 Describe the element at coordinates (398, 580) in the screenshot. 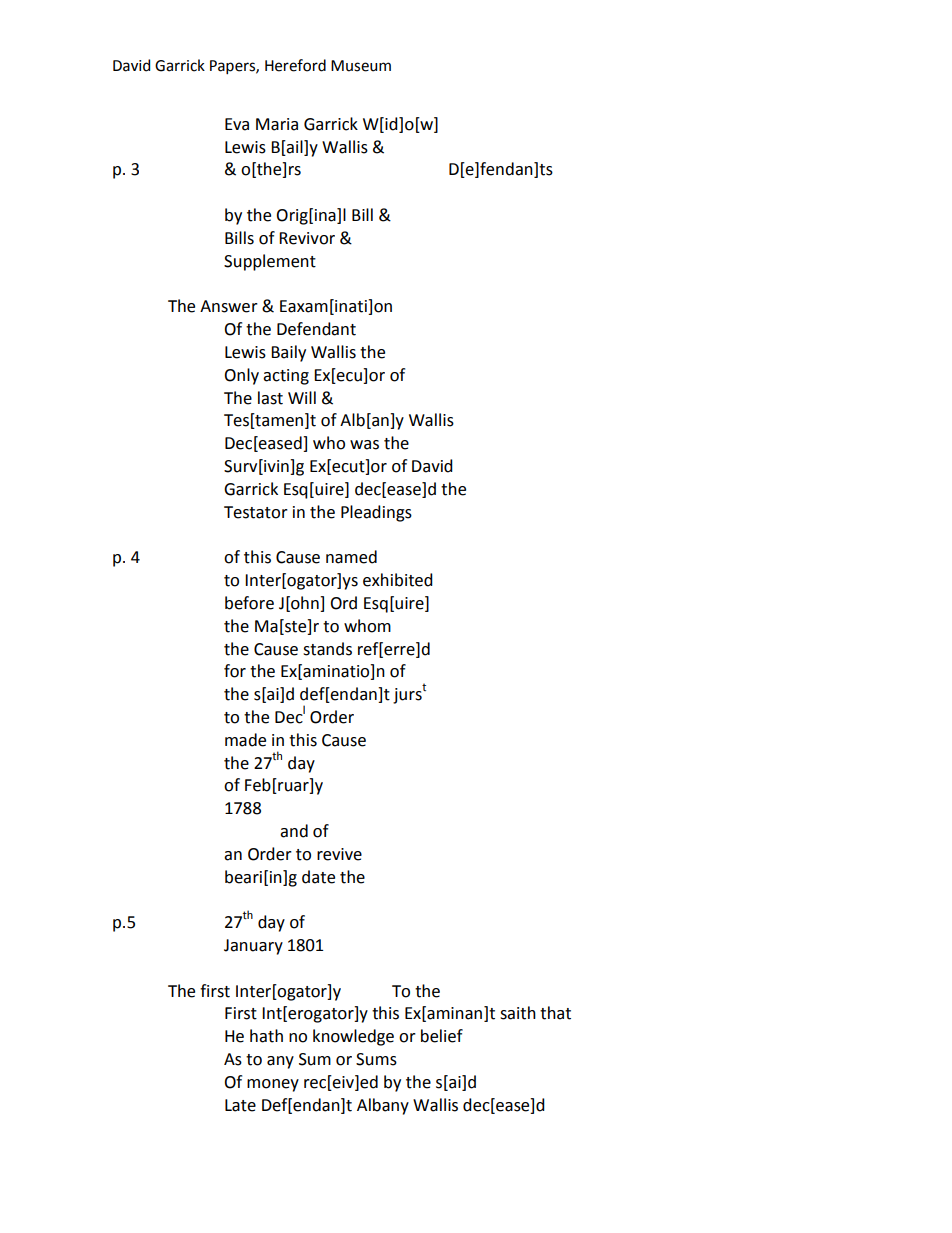

I see `exhibited` at that location.
